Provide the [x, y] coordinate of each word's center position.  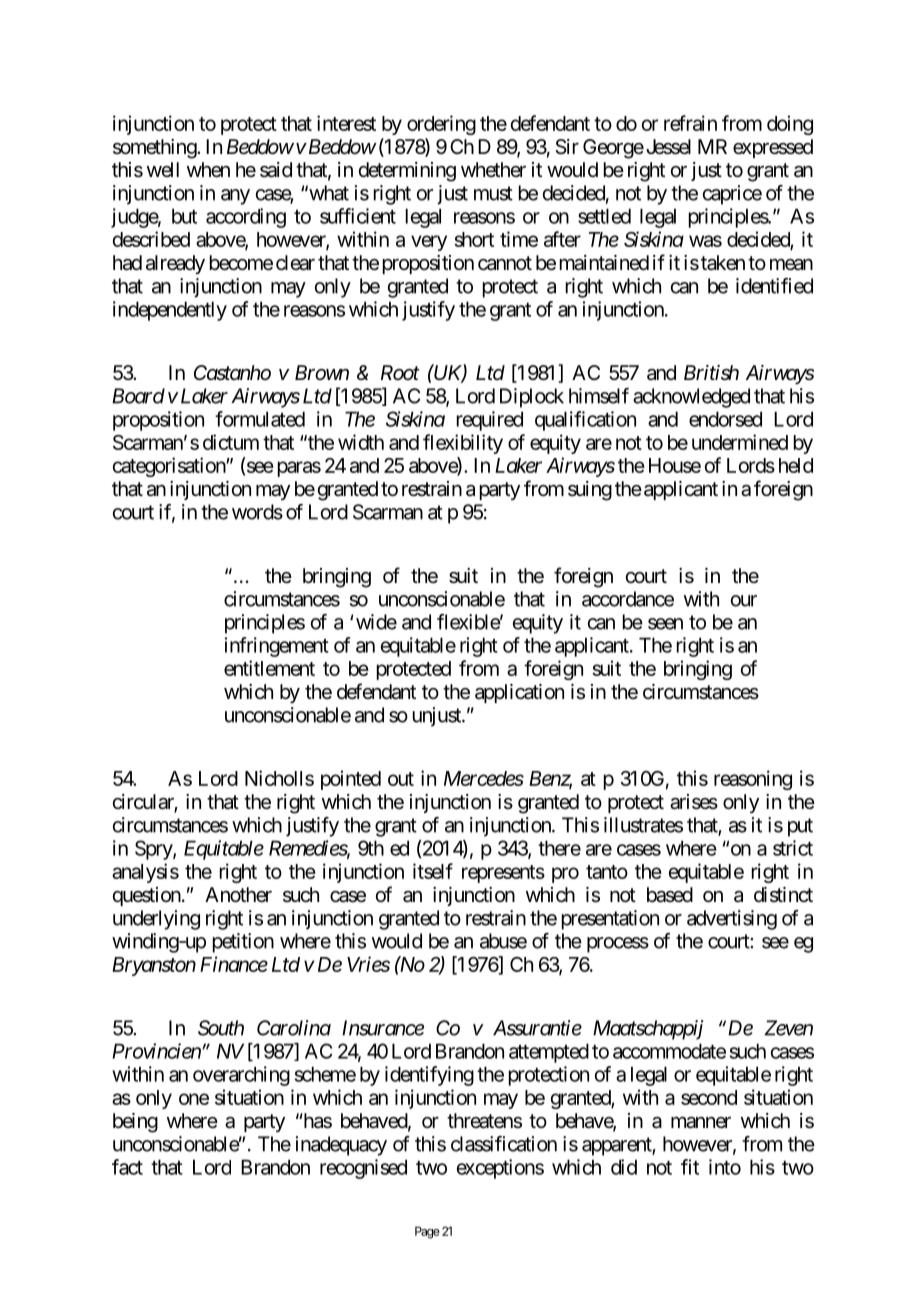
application [519, 693]
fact [127, 1167]
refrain [690, 123]
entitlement [269, 668]
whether [493, 169]
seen [665, 624]
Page [427, 1232]
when [208, 169]
